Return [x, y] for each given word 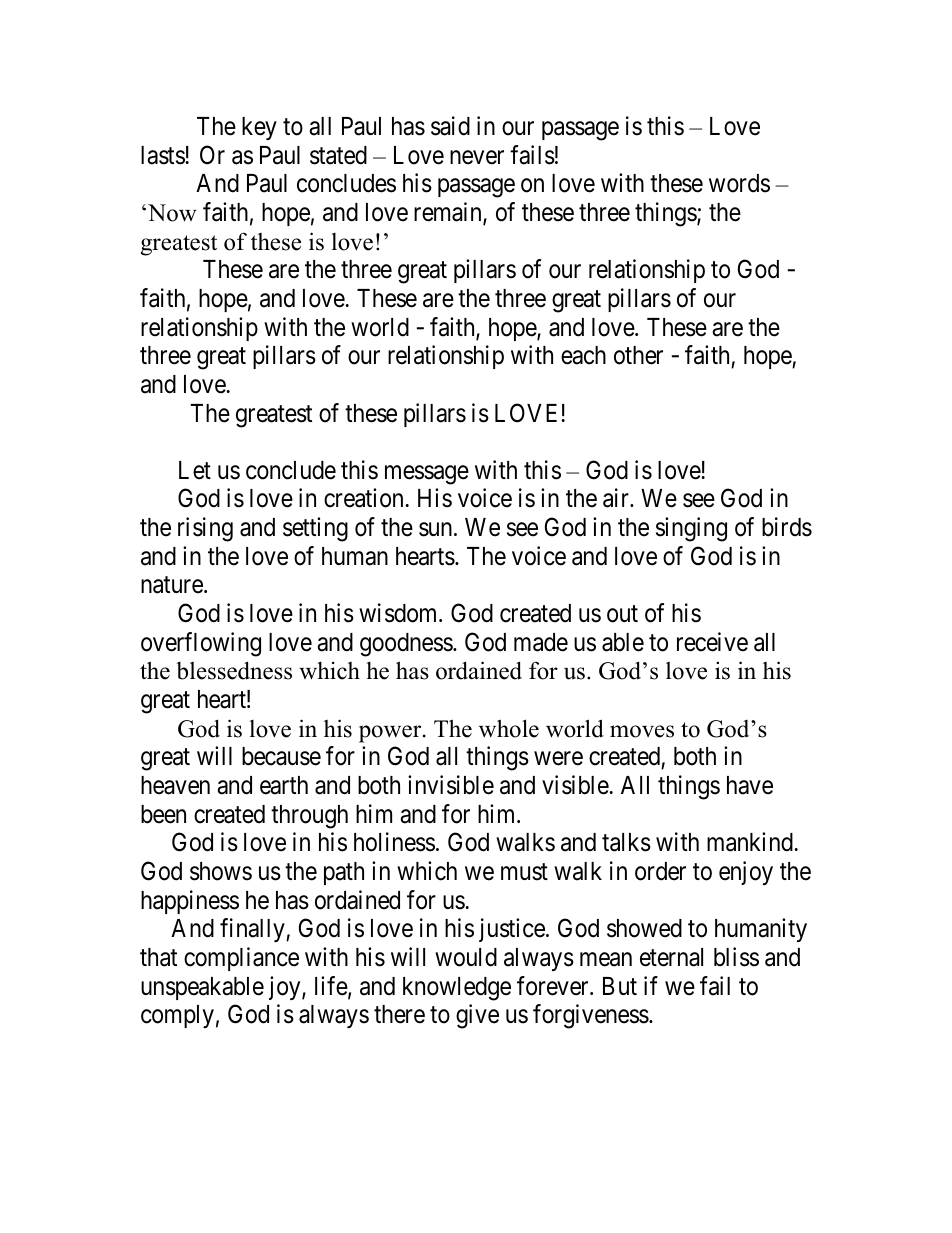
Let [195, 470]
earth [284, 785]
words [739, 183]
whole [509, 728]
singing [691, 529]
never [477, 157]
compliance [241, 959]
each [583, 355]
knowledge [457, 989]
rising [205, 529]
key [259, 128]
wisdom [399, 613]
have [750, 785]
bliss [736, 957]
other [638, 355]
